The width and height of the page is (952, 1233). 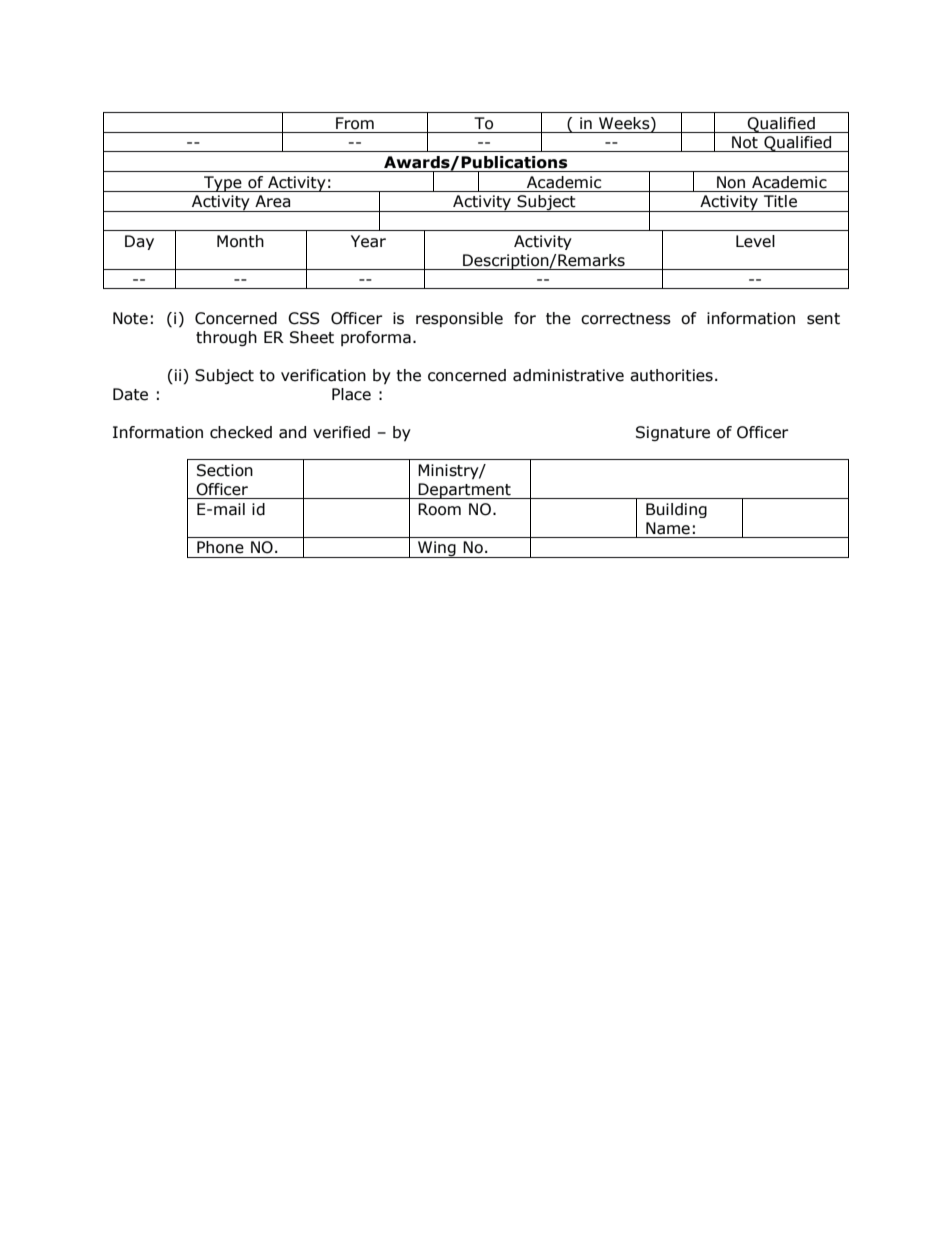 What do you see at coordinates (568, 375) in the page?
I see `administrative` at bounding box center [568, 375].
